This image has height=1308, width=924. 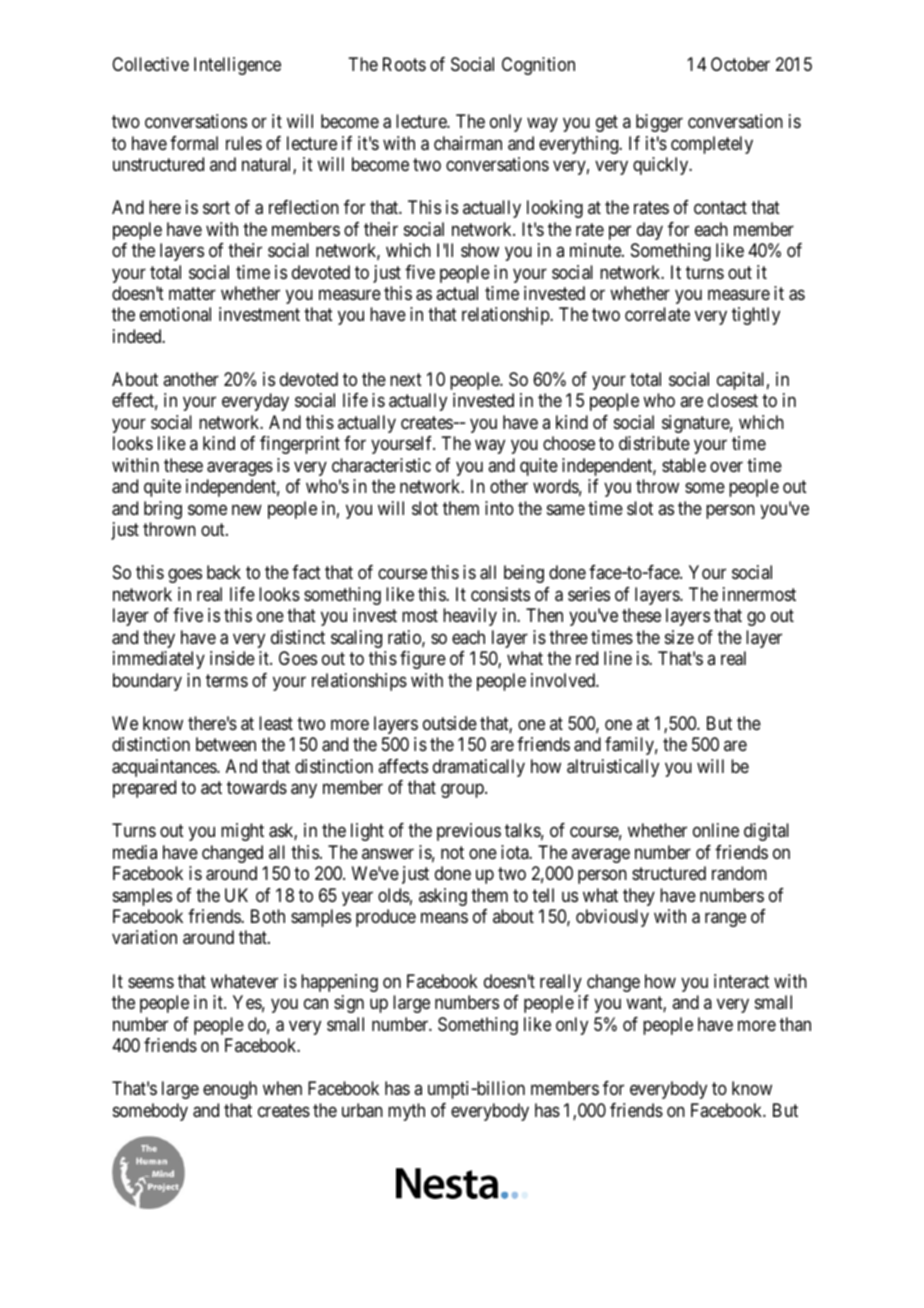 What do you see at coordinates (795, 1024) in the image?
I see `than` at bounding box center [795, 1024].
